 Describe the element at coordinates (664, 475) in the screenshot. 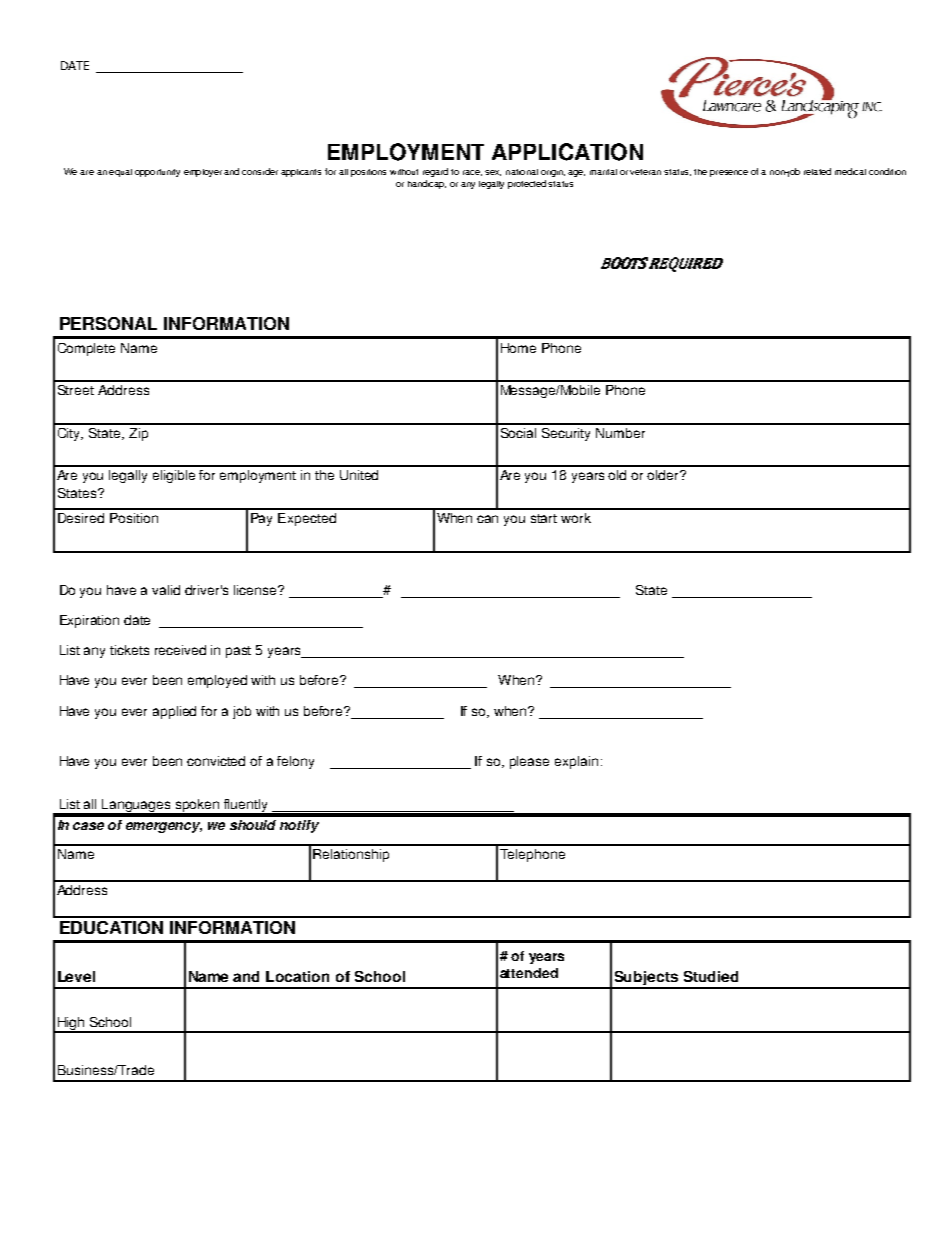

I see `older` at that location.
